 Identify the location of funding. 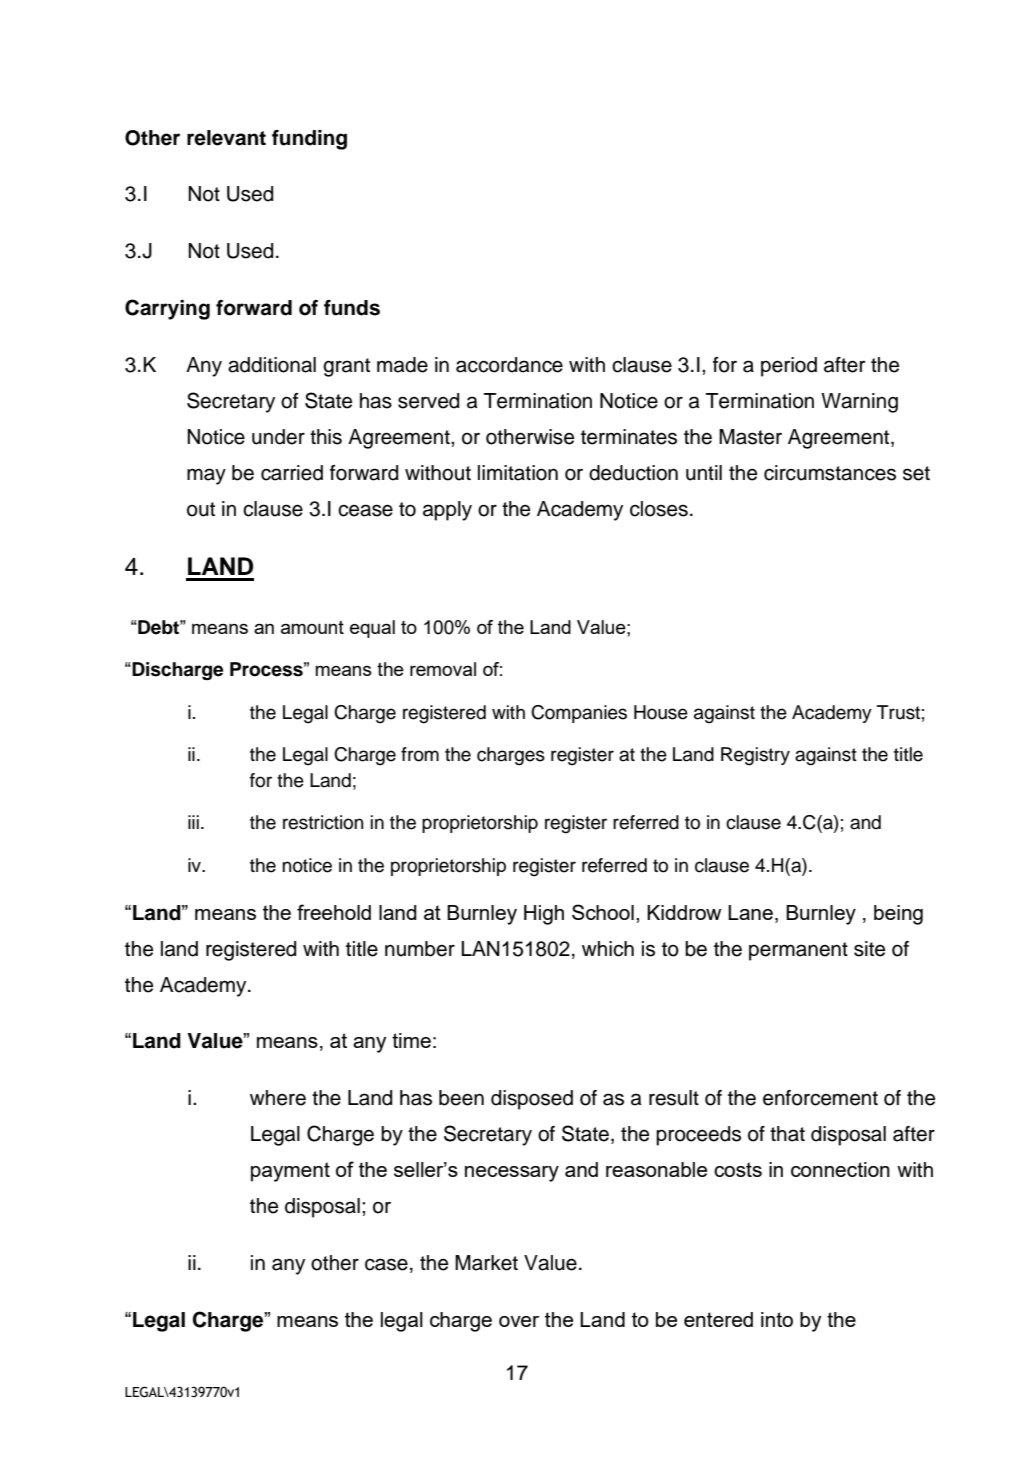
(309, 140).
